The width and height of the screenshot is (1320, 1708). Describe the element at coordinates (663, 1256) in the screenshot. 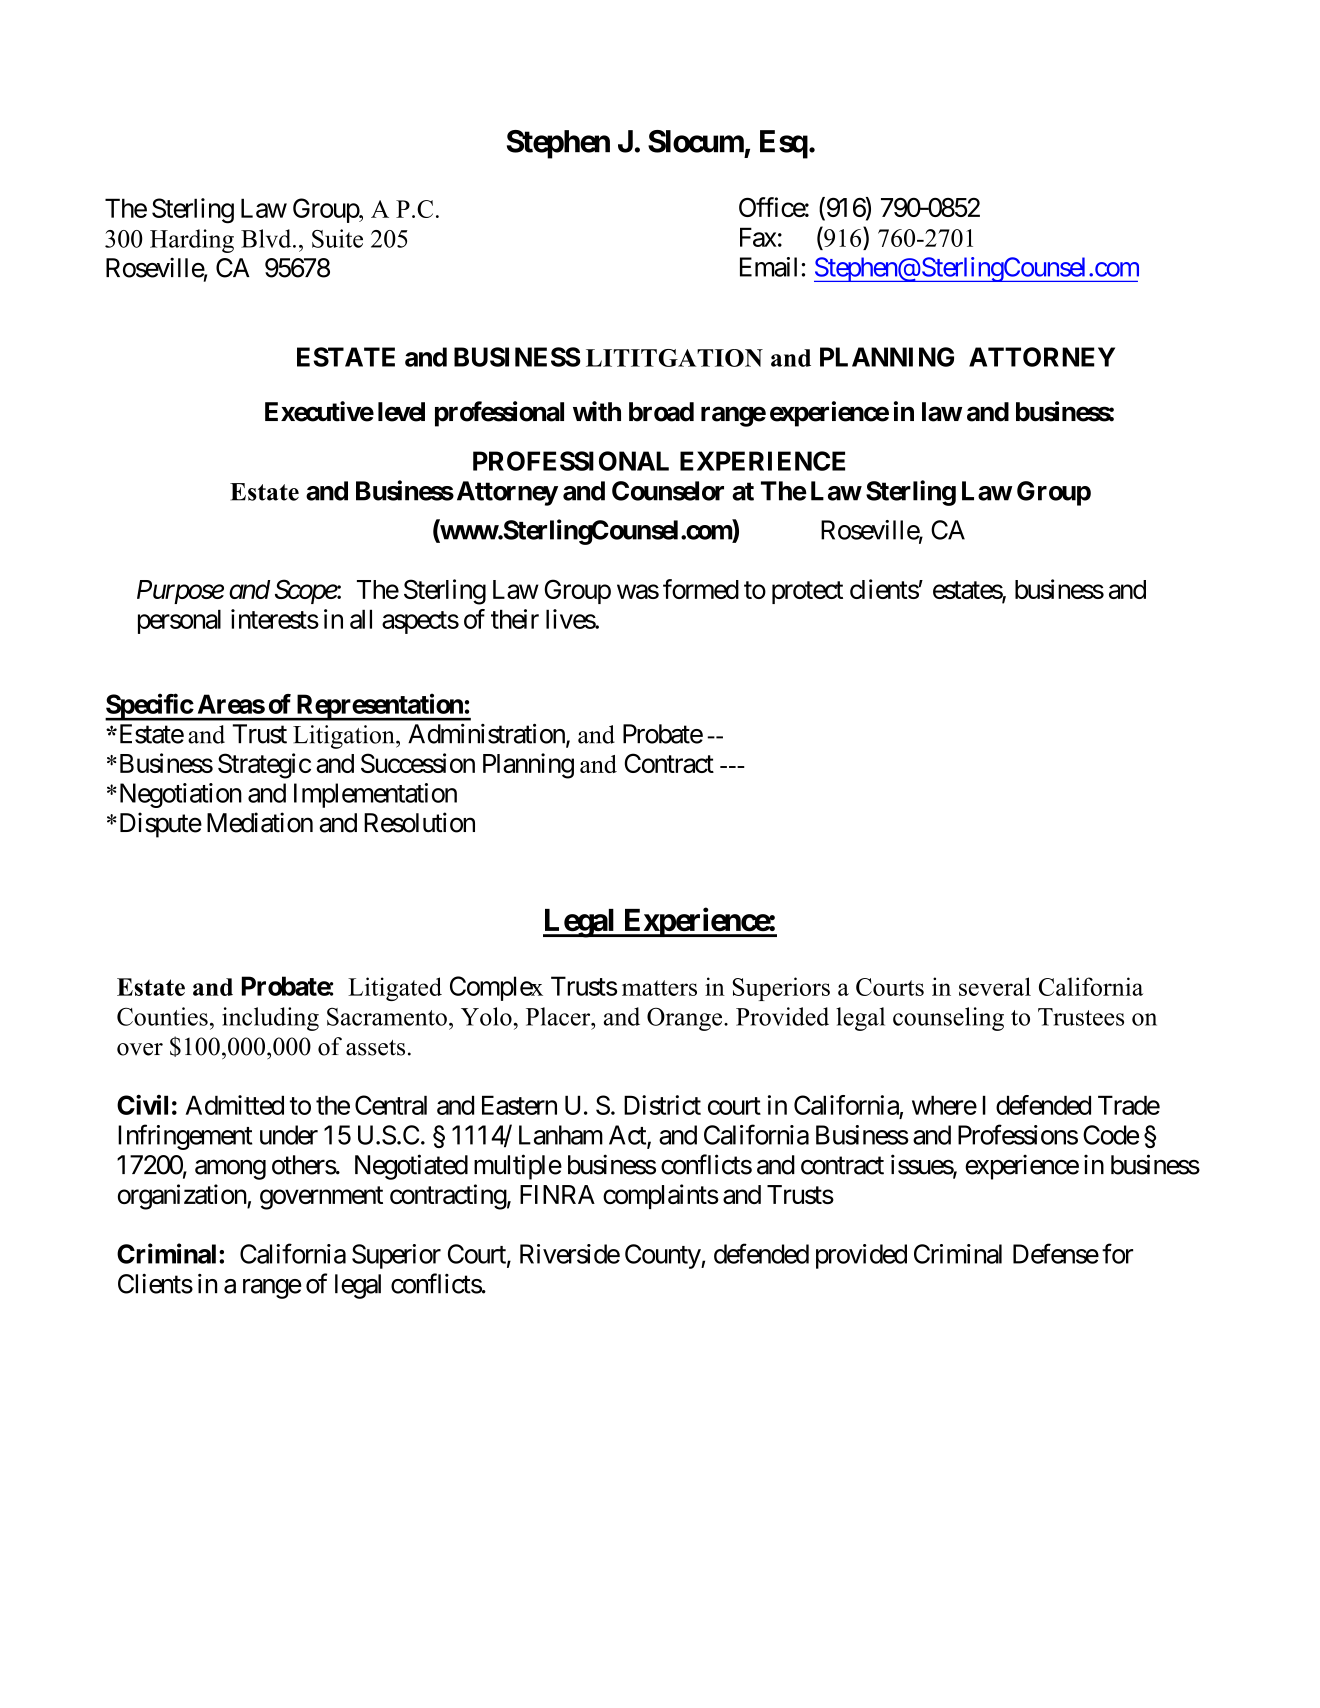

I see `County` at that location.
